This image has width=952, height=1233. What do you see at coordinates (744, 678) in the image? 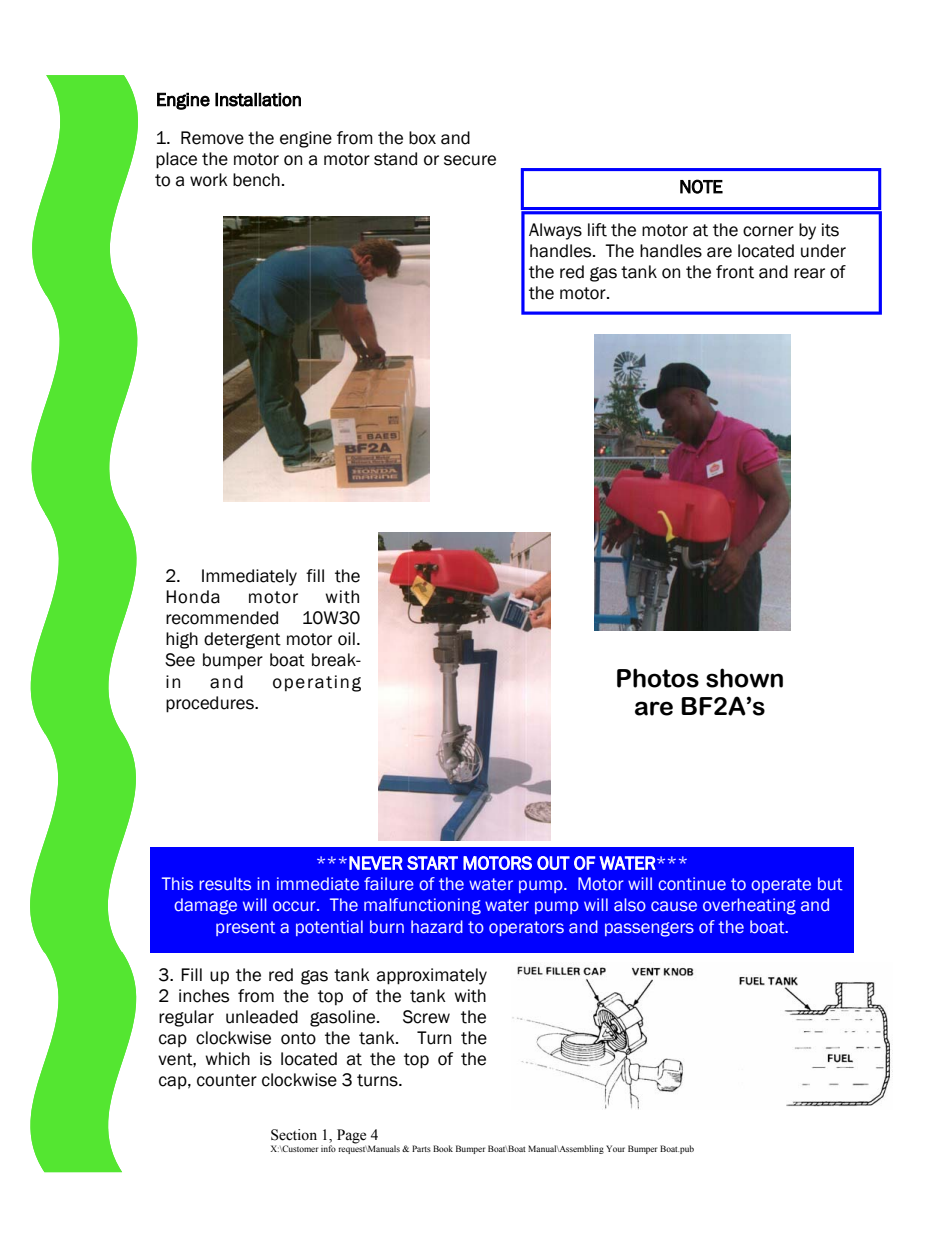
I see `shown` at bounding box center [744, 678].
